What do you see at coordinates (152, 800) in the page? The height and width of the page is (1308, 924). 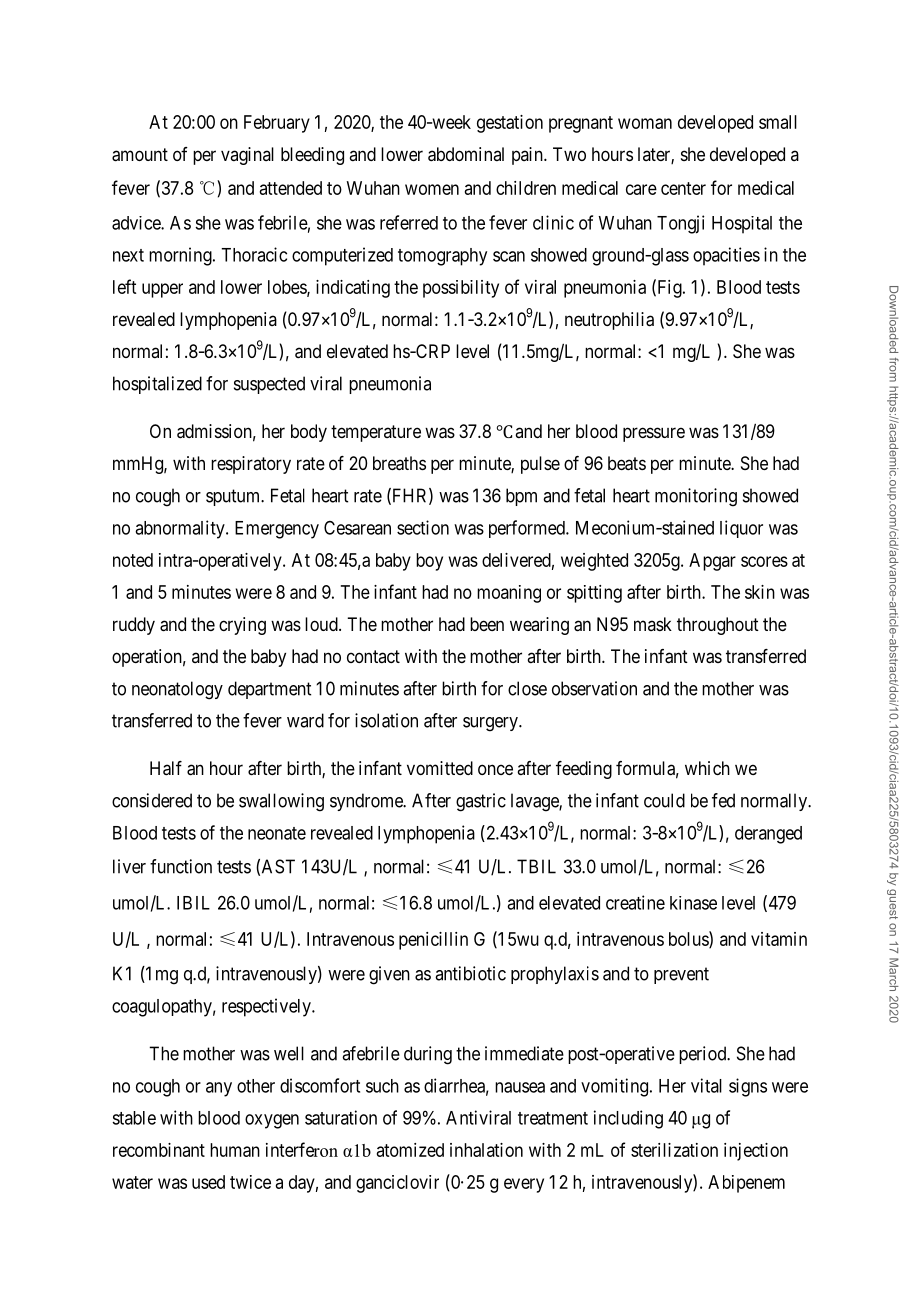 I see `considered` at bounding box center [152, 800].
